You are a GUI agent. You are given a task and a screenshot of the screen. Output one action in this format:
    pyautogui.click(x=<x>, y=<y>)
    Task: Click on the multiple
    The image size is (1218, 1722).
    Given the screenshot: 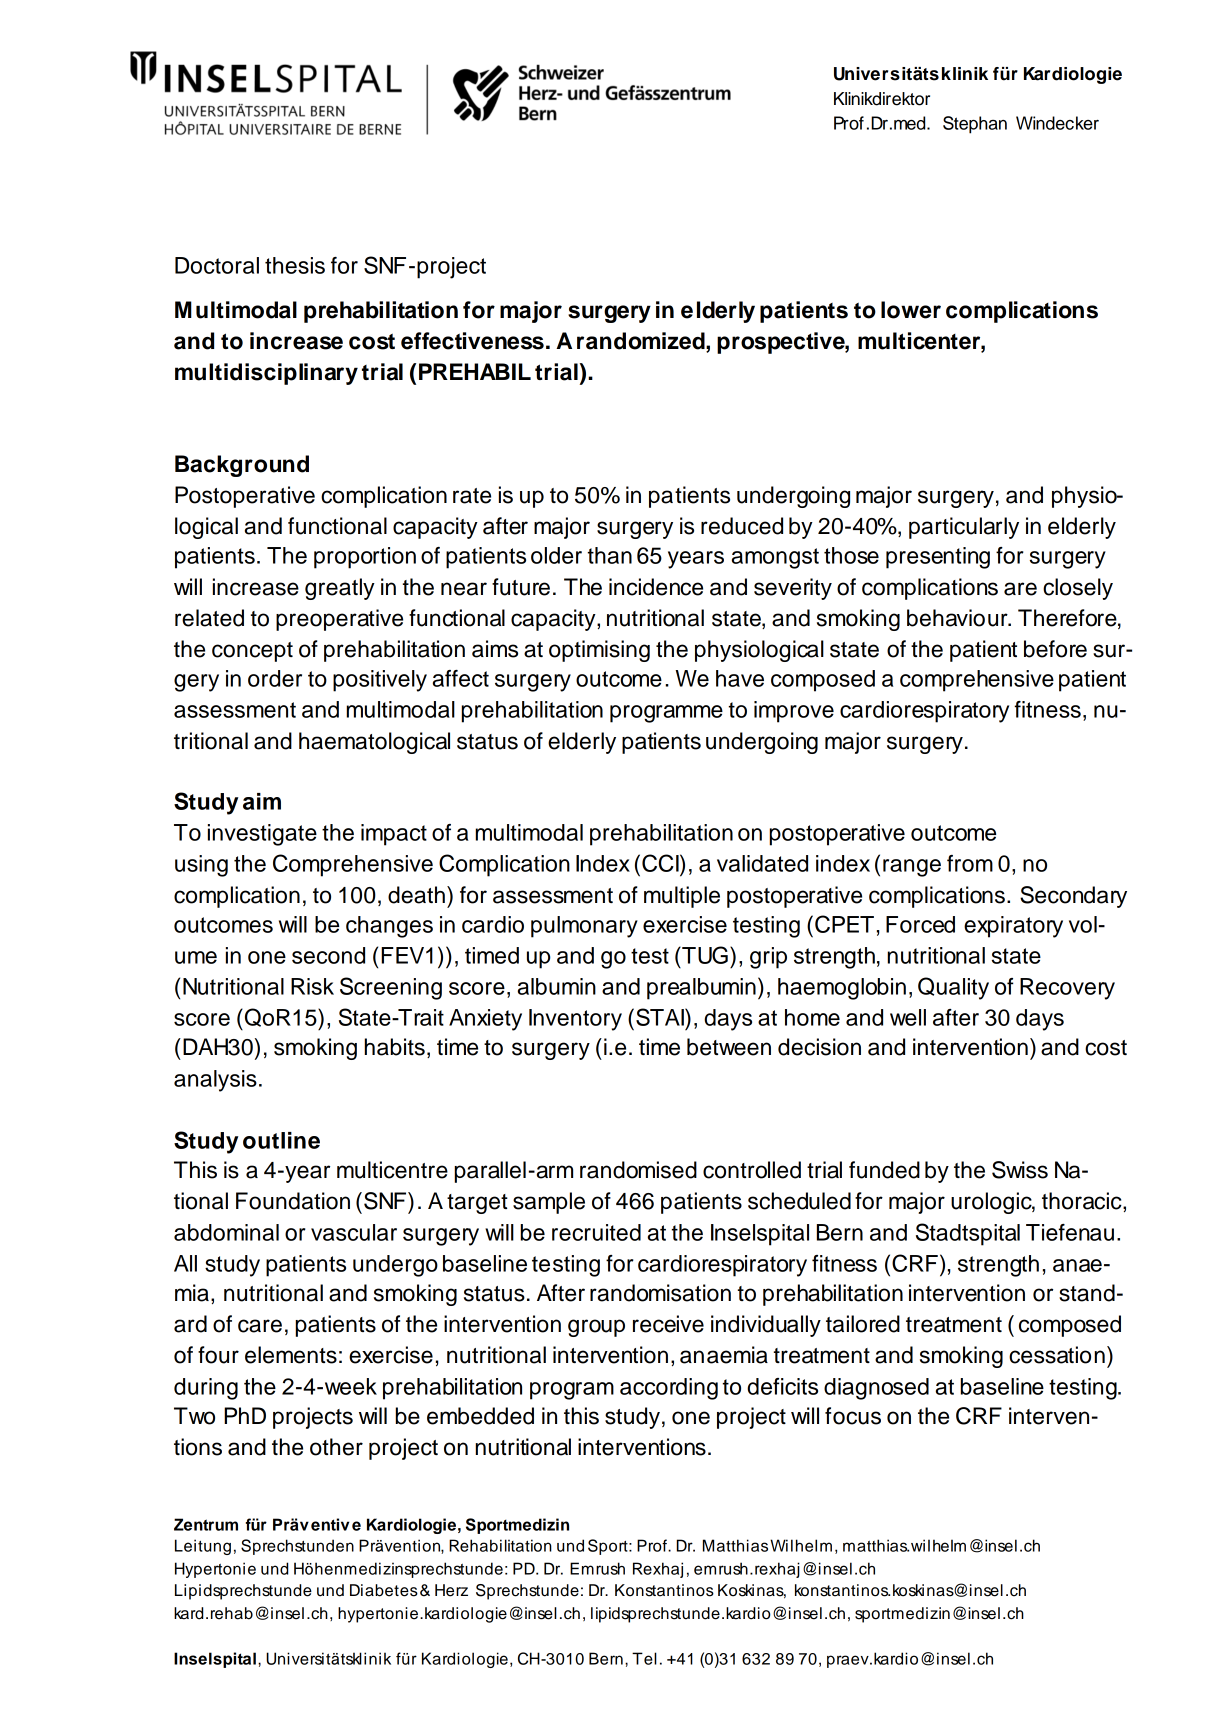 What is the action you would take?
    pyautogui.click(x=682, y=897)
